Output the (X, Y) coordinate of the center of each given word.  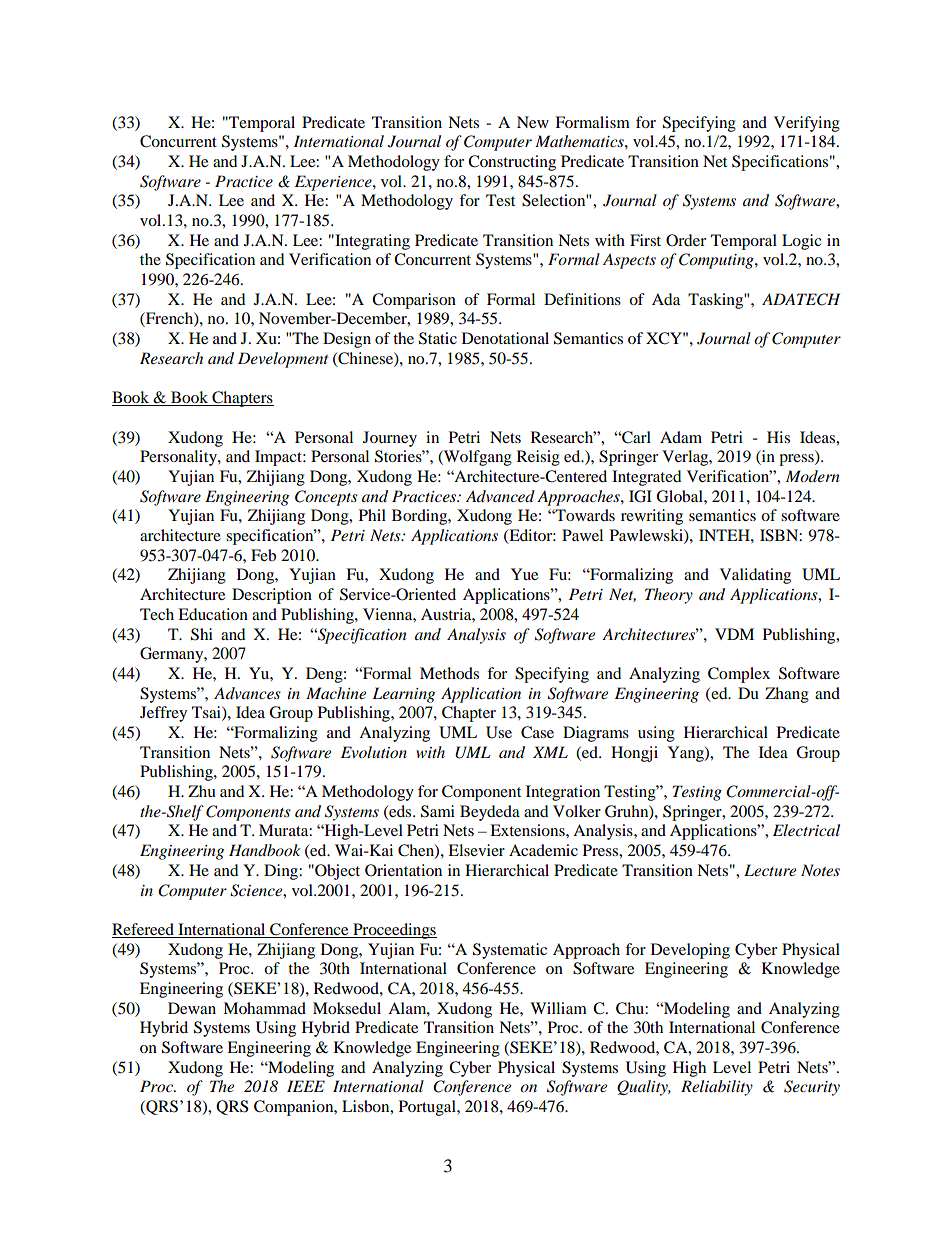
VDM (734, 634)
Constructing (512, 163)
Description (272, 596)
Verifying (807, 124)
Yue (524, 574)
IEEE (306, 1086)
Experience (334, 183)
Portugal (428, 1108)
